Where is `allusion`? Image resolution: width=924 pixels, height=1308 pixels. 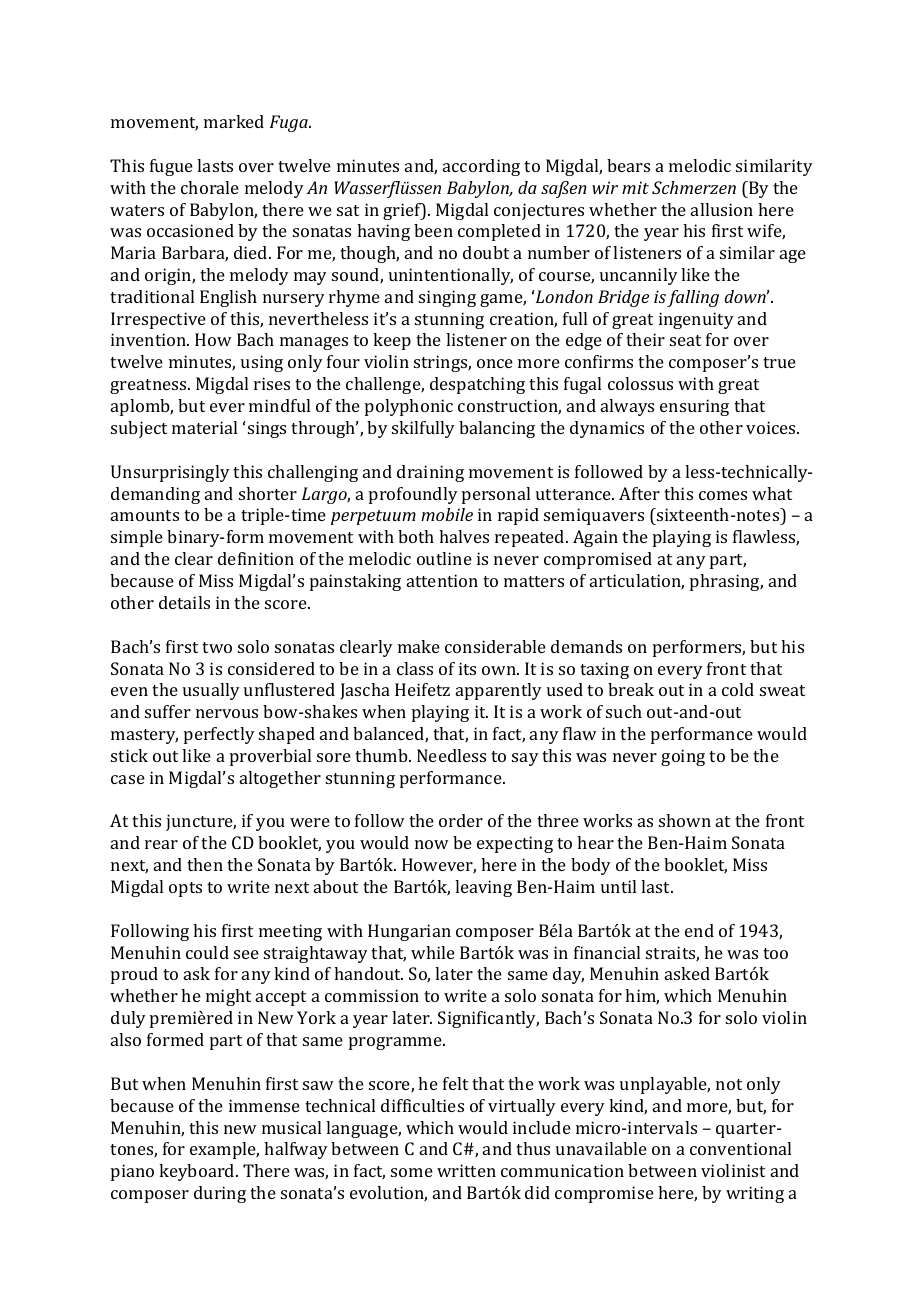 allusion is located at coordinates (722, 209).
